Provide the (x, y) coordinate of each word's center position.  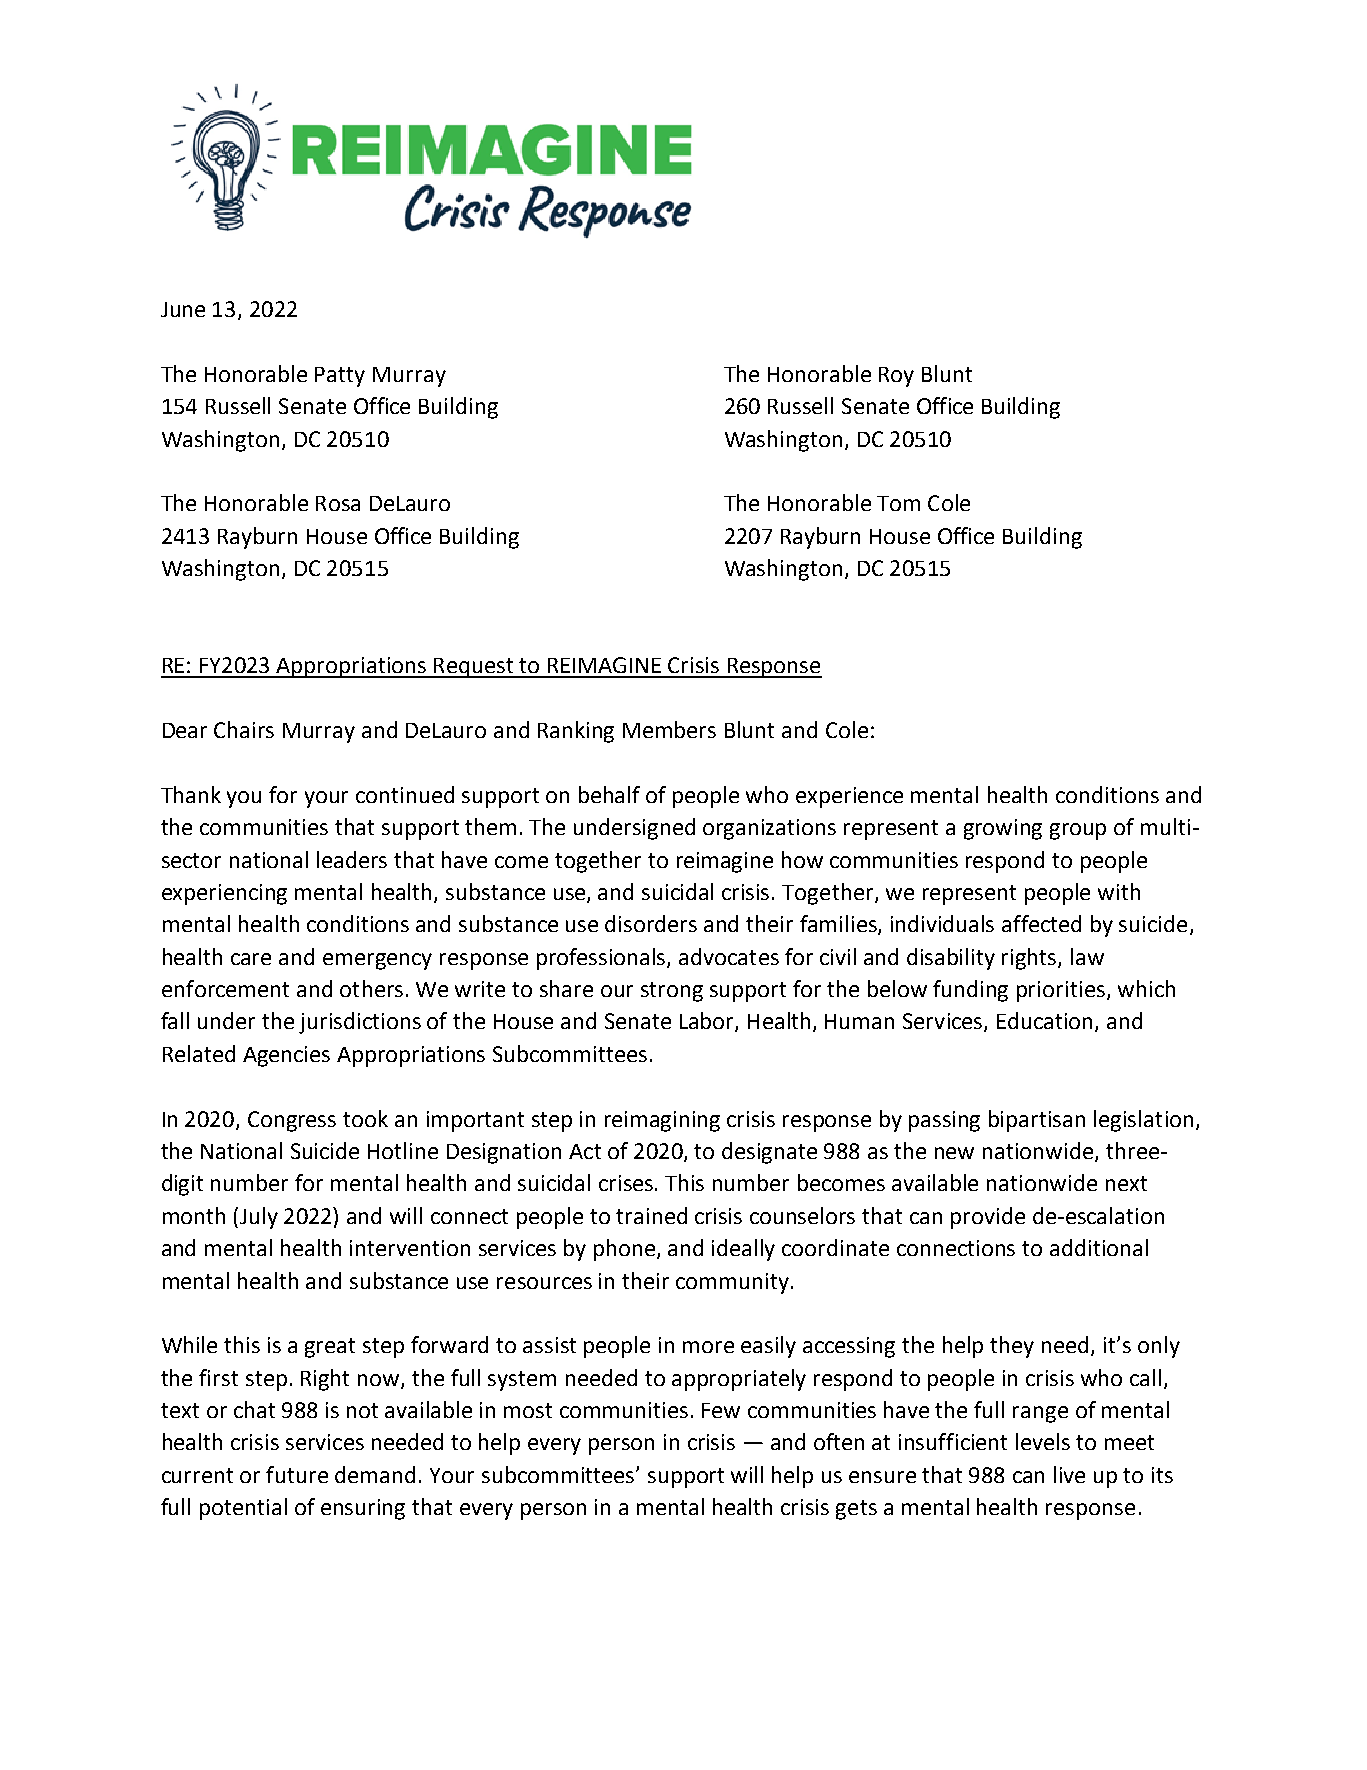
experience (849, 797)
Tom (898, 503)
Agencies (286, 1056)
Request (474, 668)
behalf (609, 794)
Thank (191, 794)
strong (672, 992)
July (259, 1218)
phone (626, 1250)
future (297, 1474)
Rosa (338, 503)
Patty (340, 377)
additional (1099, 1247)
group (1078, 831)
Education (1044, 1020)
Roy (896, 377)
